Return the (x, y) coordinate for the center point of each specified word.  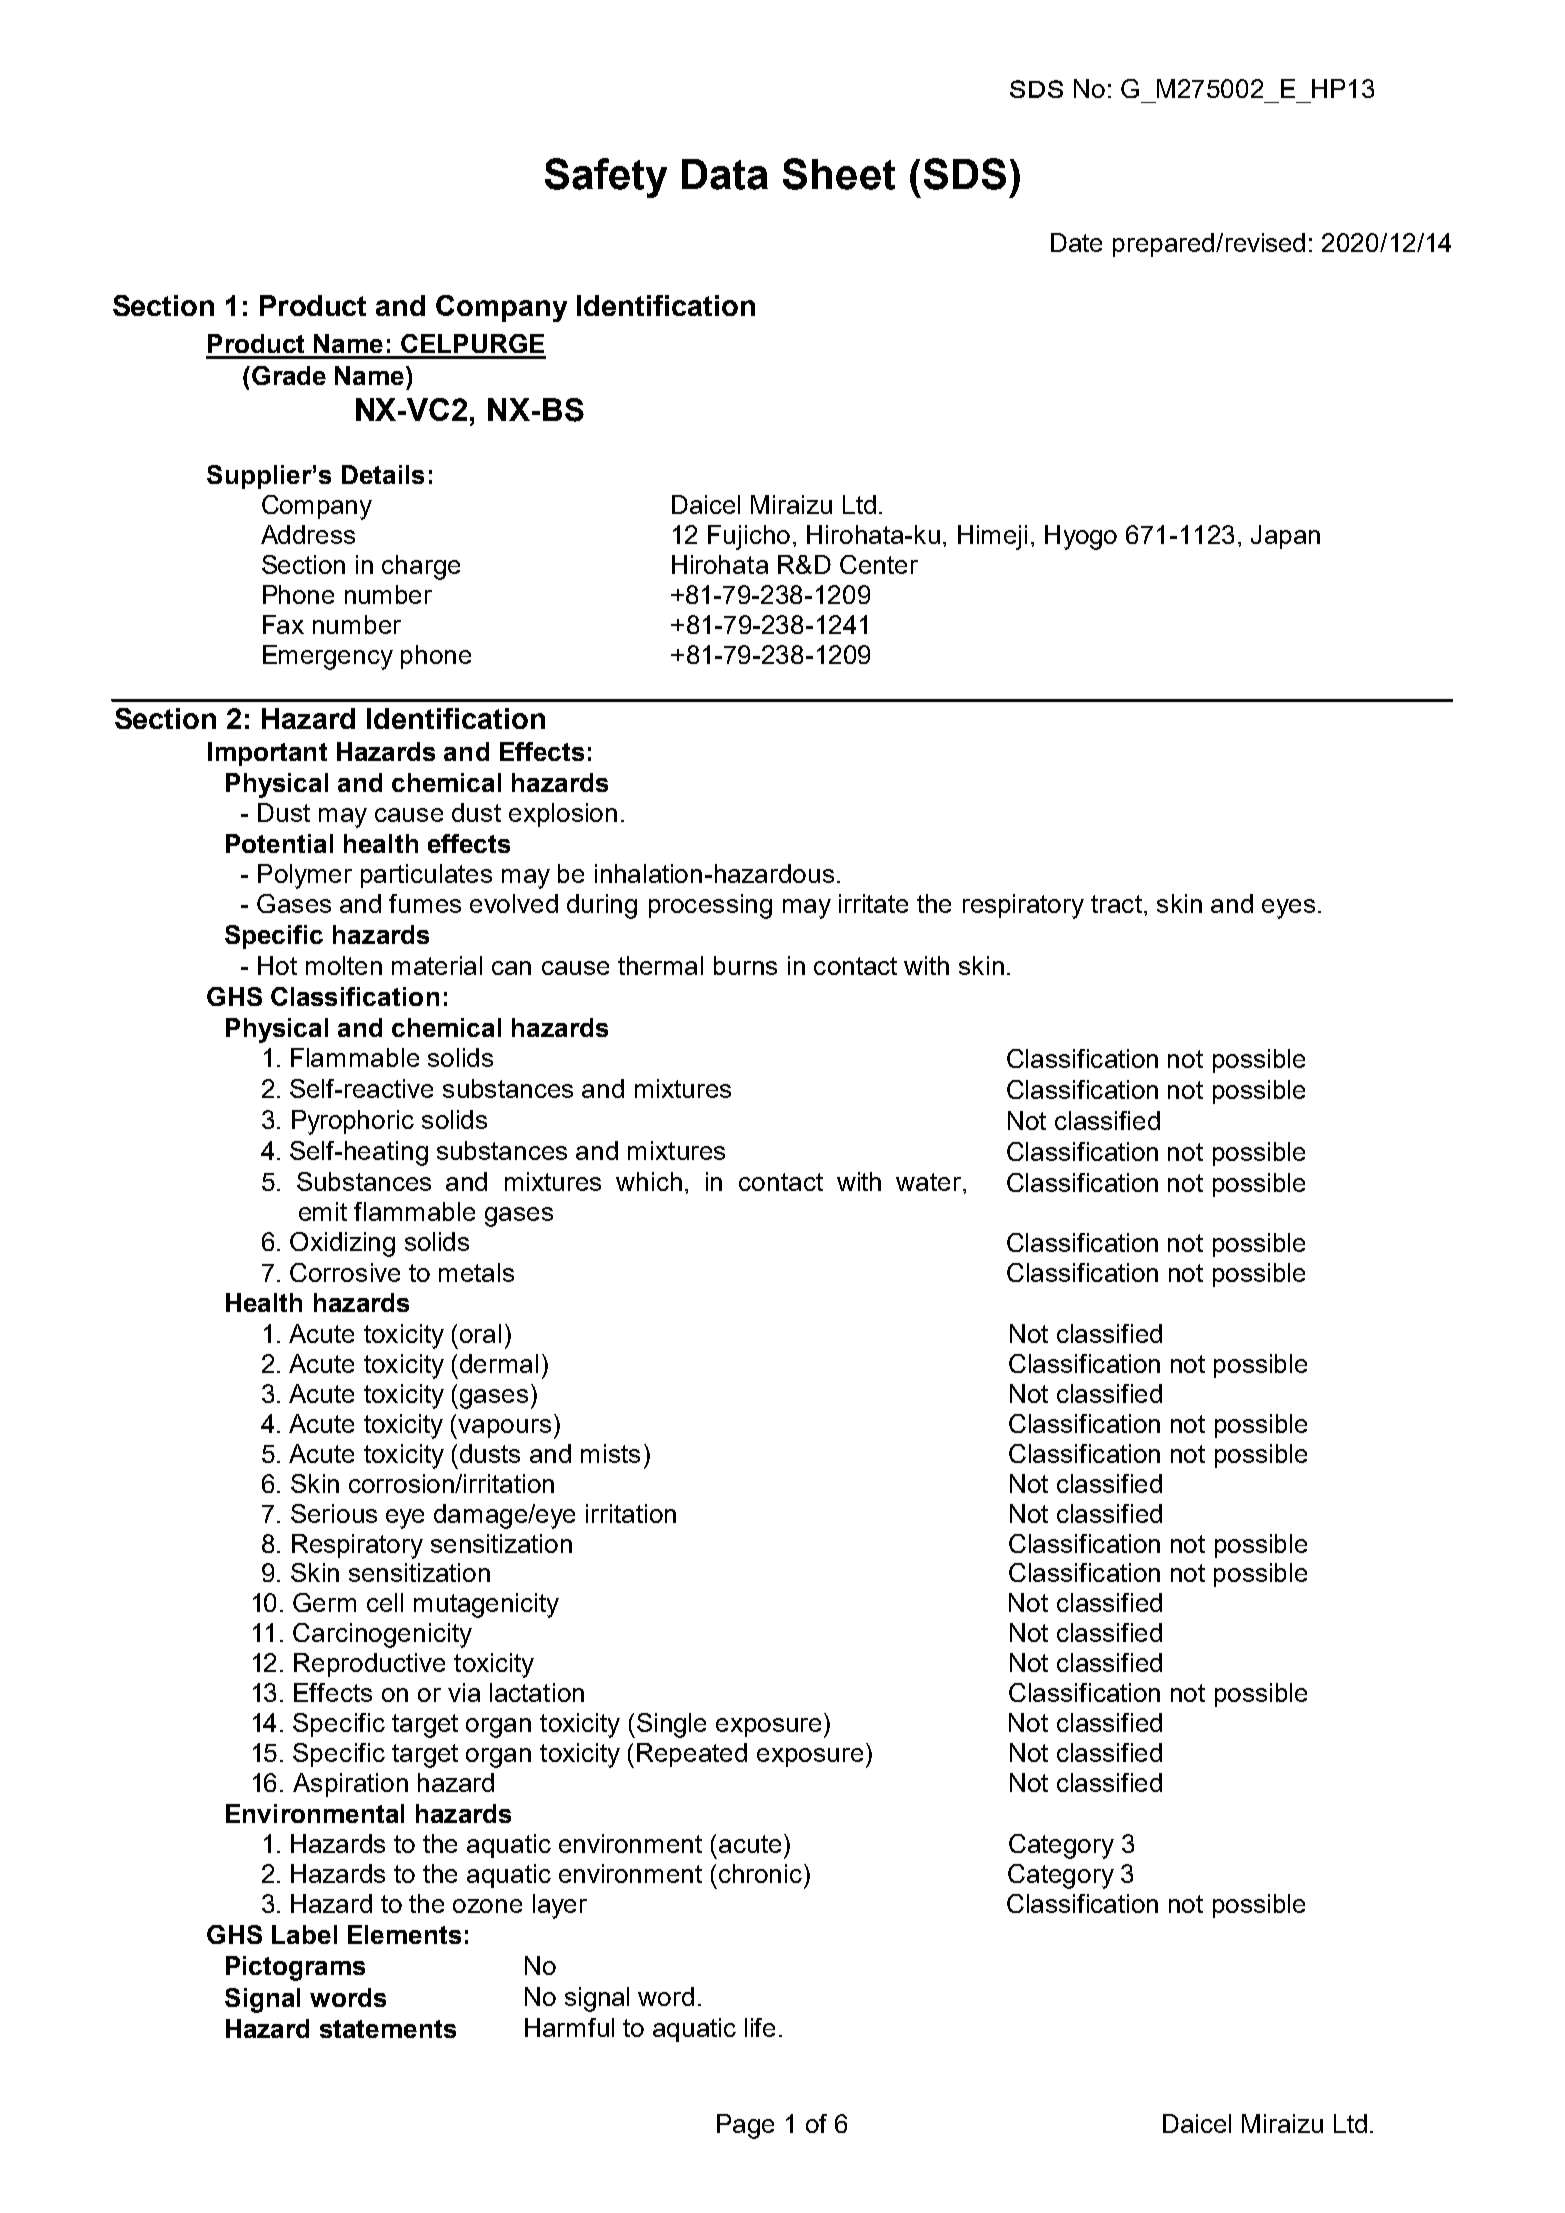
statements (388, 2029)
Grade (289, 375)
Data (725, 174)
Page (745, 2126)
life (760, 2027)
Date (1076, 242)
